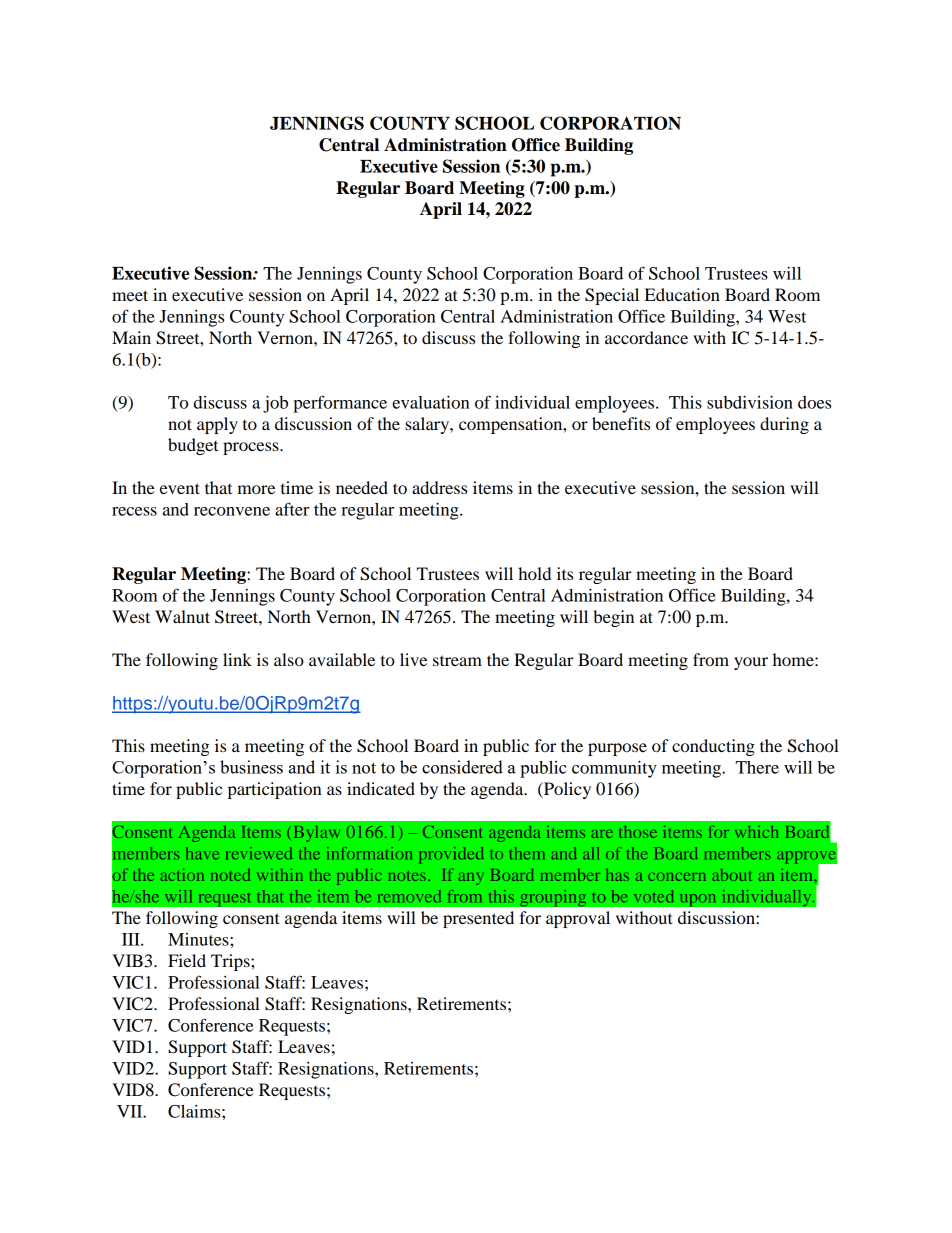 This page has height=1233, width=952. Describe the element at coordinates (180, 488) in the page. I see `event` at that location.
